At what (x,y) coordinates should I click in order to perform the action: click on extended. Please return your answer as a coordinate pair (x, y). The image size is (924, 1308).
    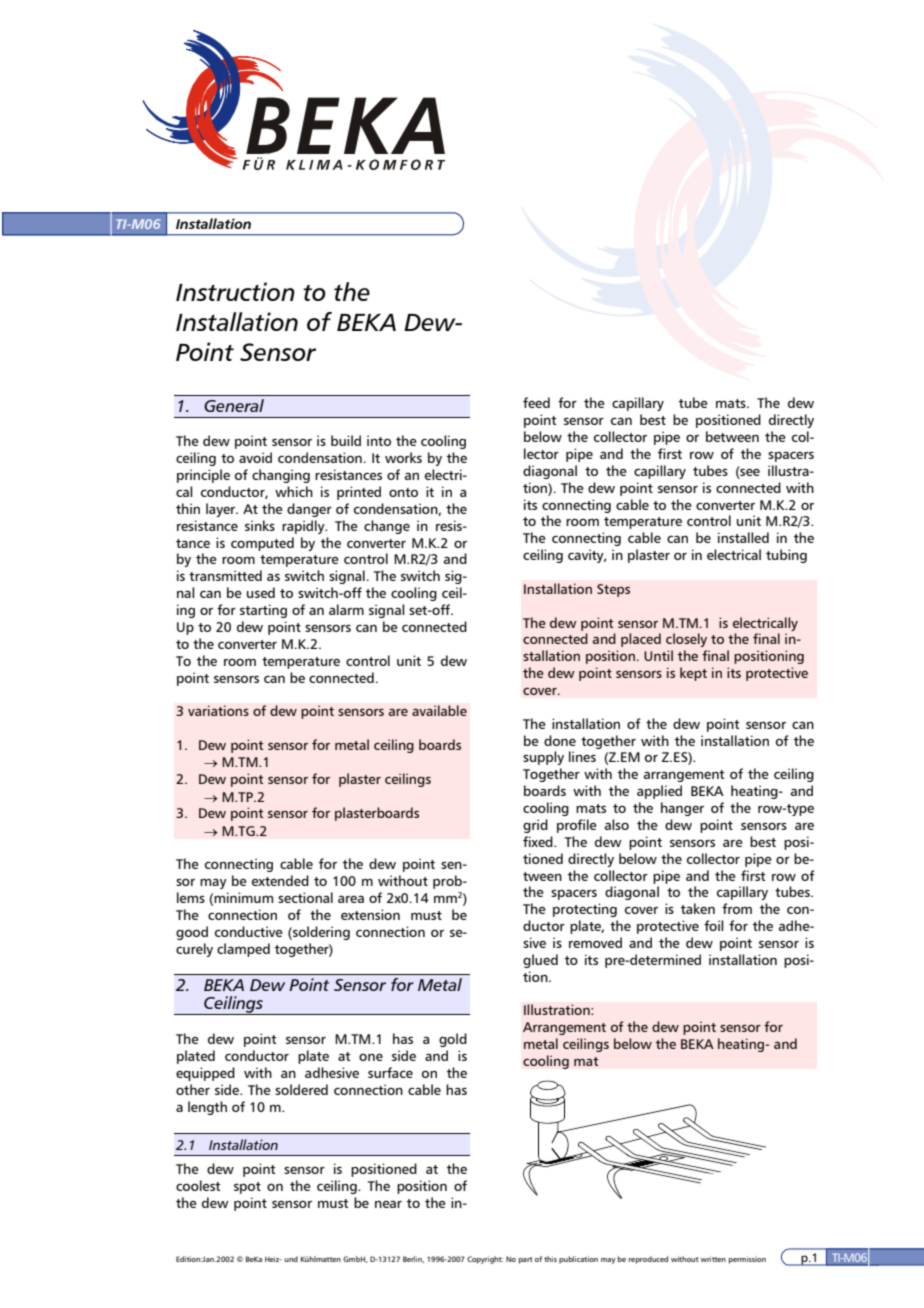
    Looking at the image, I should click on (280, 880).
